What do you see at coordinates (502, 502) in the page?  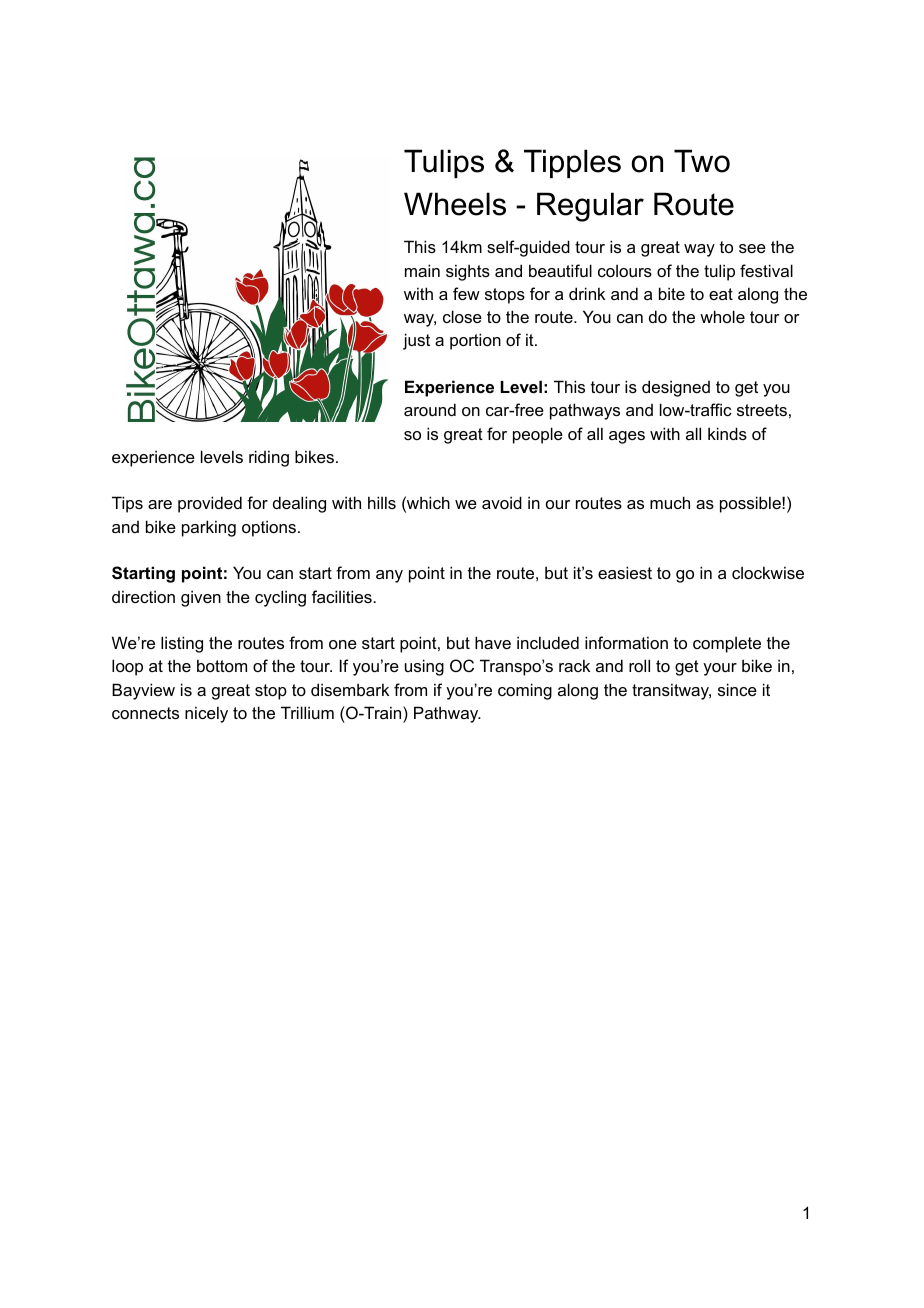 I see `avoid` at bounding box center [502, 502].
